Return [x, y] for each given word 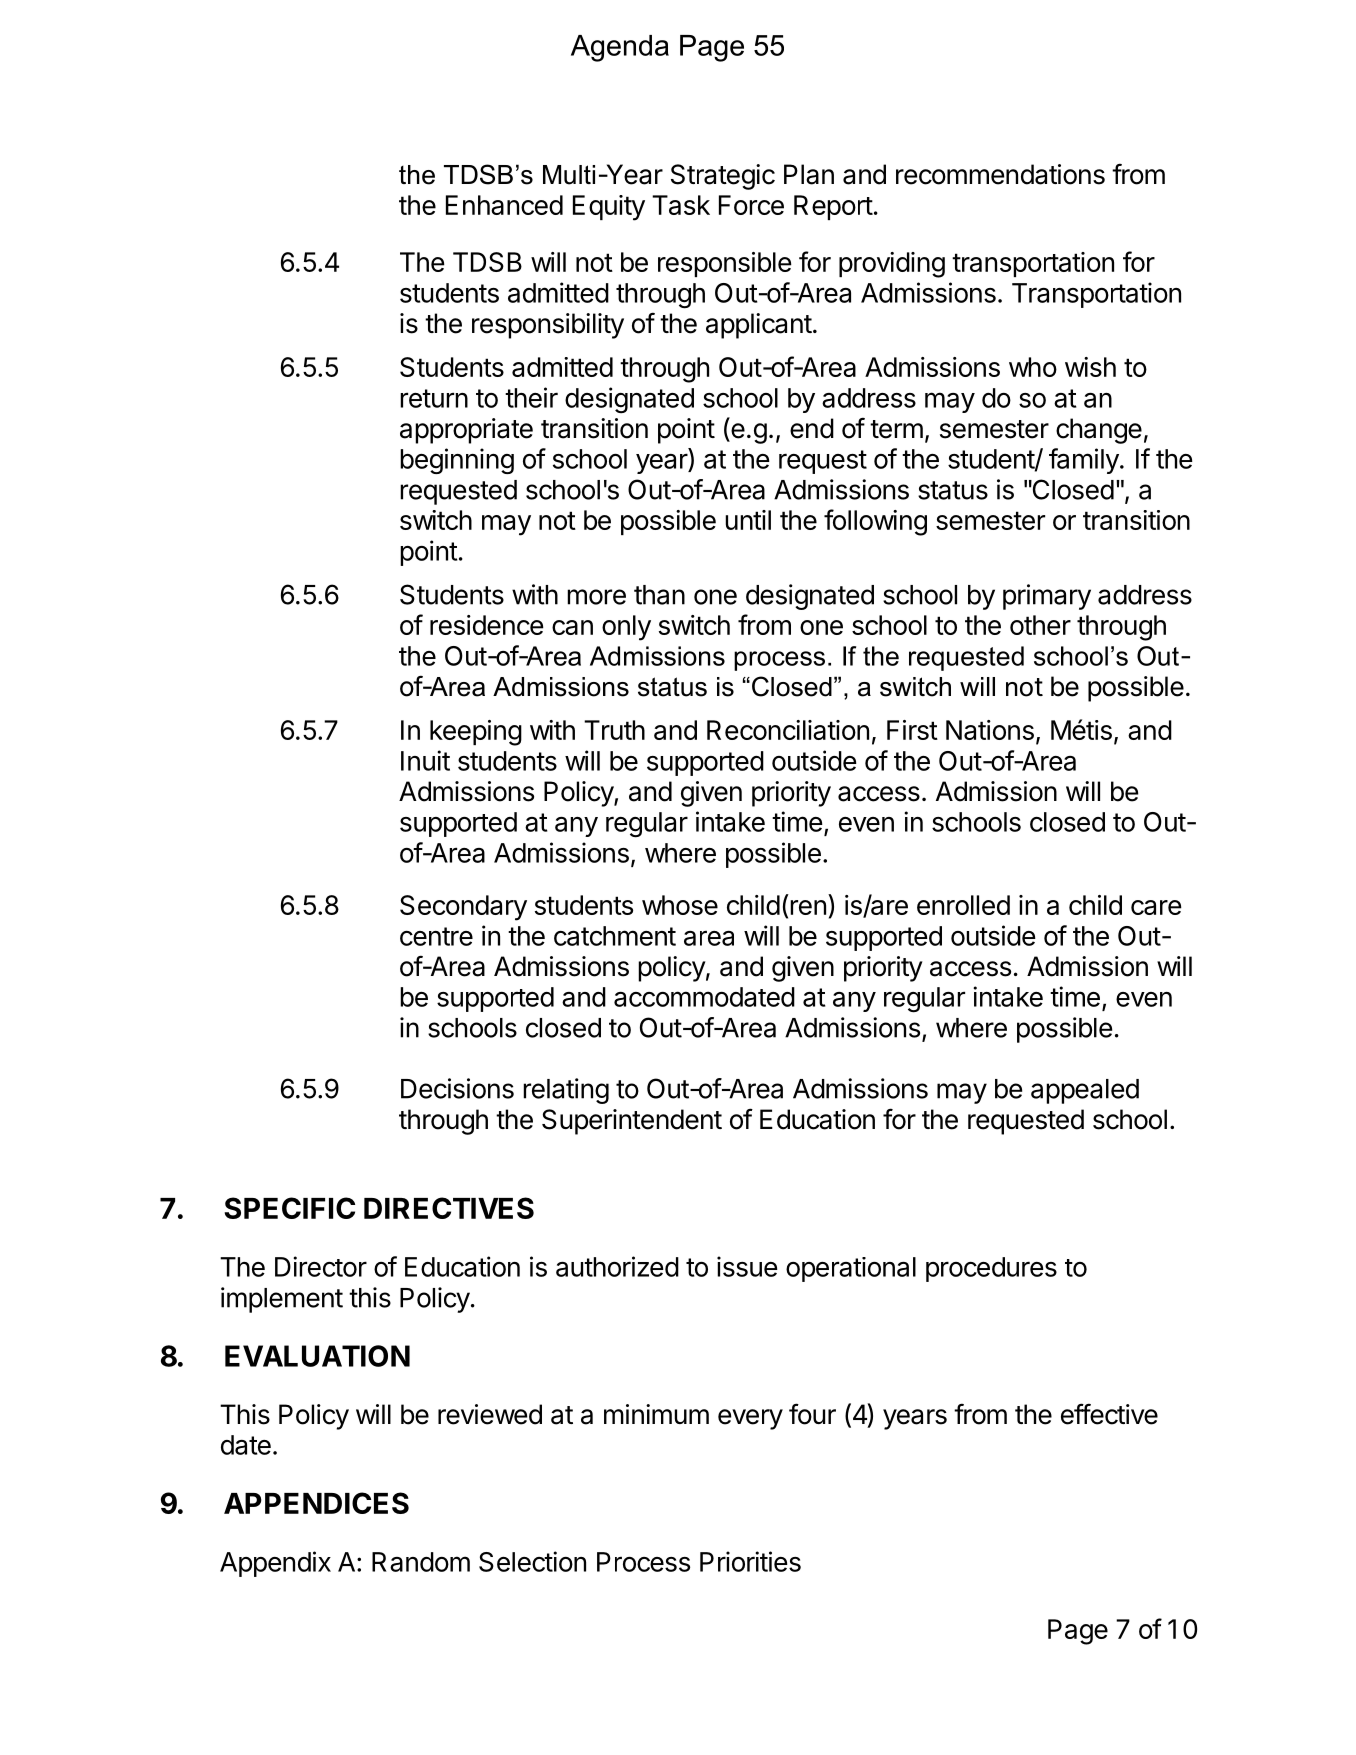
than [659, 595]
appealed [1085, 1091]
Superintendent [632, 1122]
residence [487, 625]
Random [421, 1562]
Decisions [457, 1088]
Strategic [723, 177]
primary [1047, 597]
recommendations [1000, 174]
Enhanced [504, 205]
